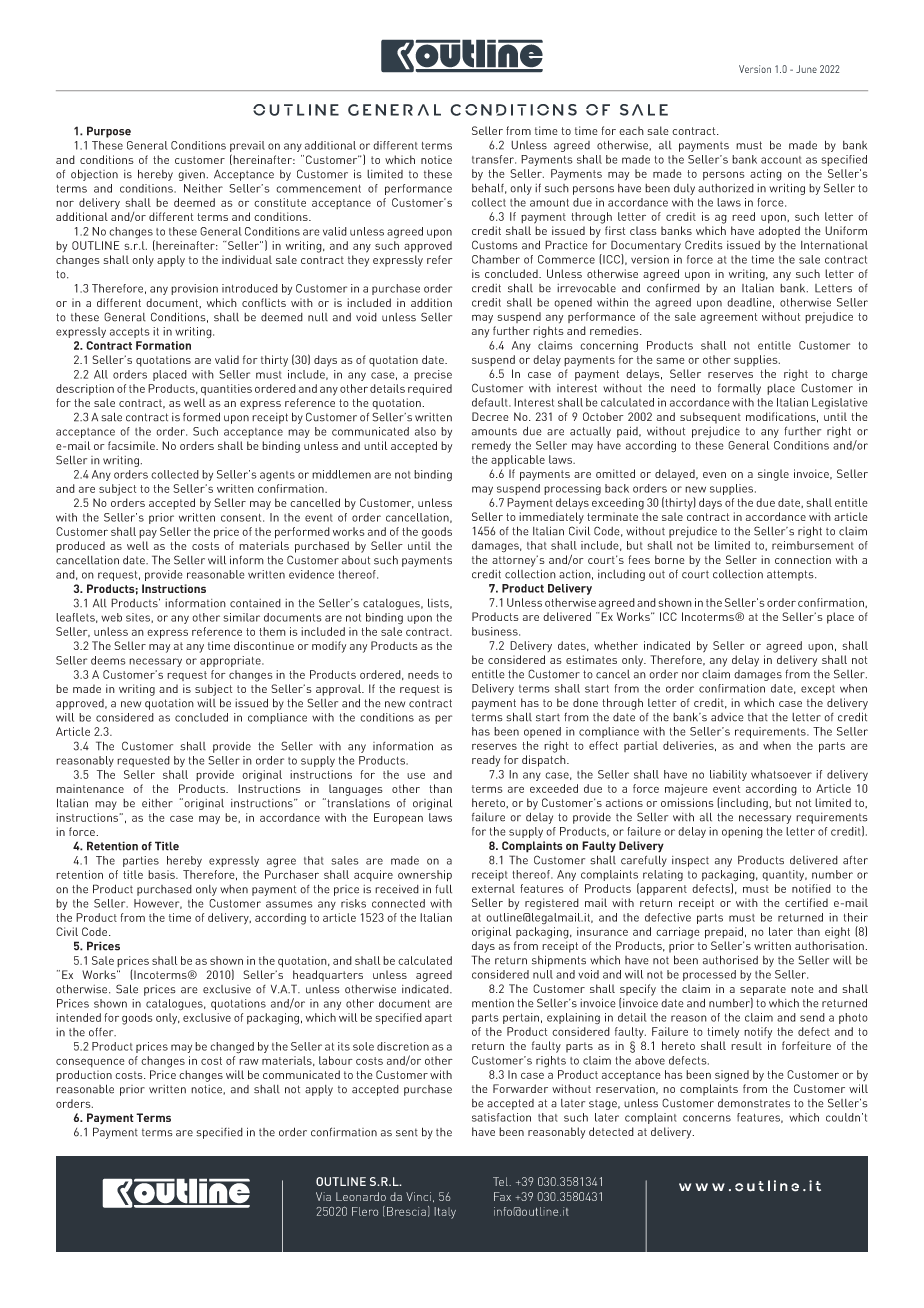 This screenshot has height=1308, width=924. I want to click on except, so click(818, 690).
